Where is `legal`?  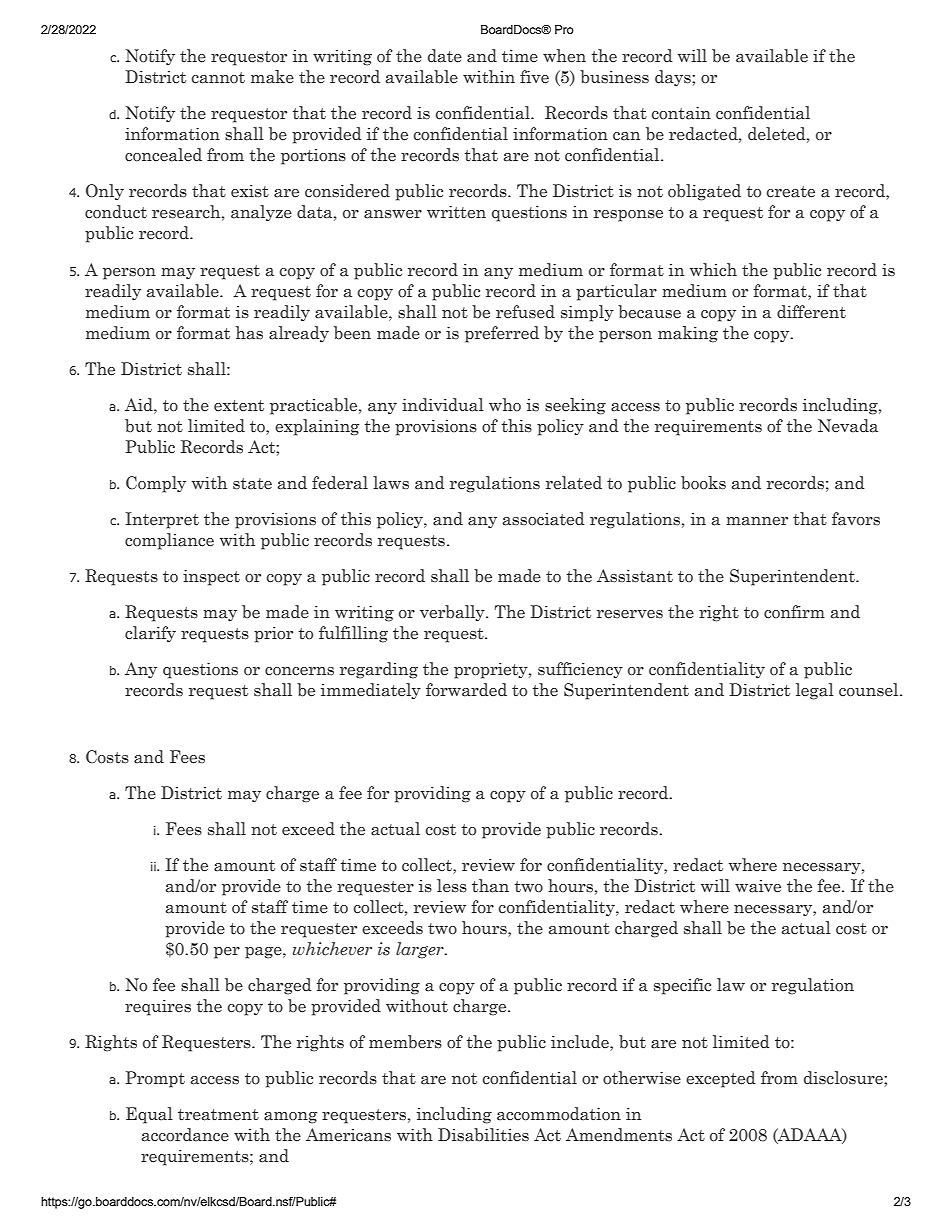
legal is located at coordinates (815, 691).
